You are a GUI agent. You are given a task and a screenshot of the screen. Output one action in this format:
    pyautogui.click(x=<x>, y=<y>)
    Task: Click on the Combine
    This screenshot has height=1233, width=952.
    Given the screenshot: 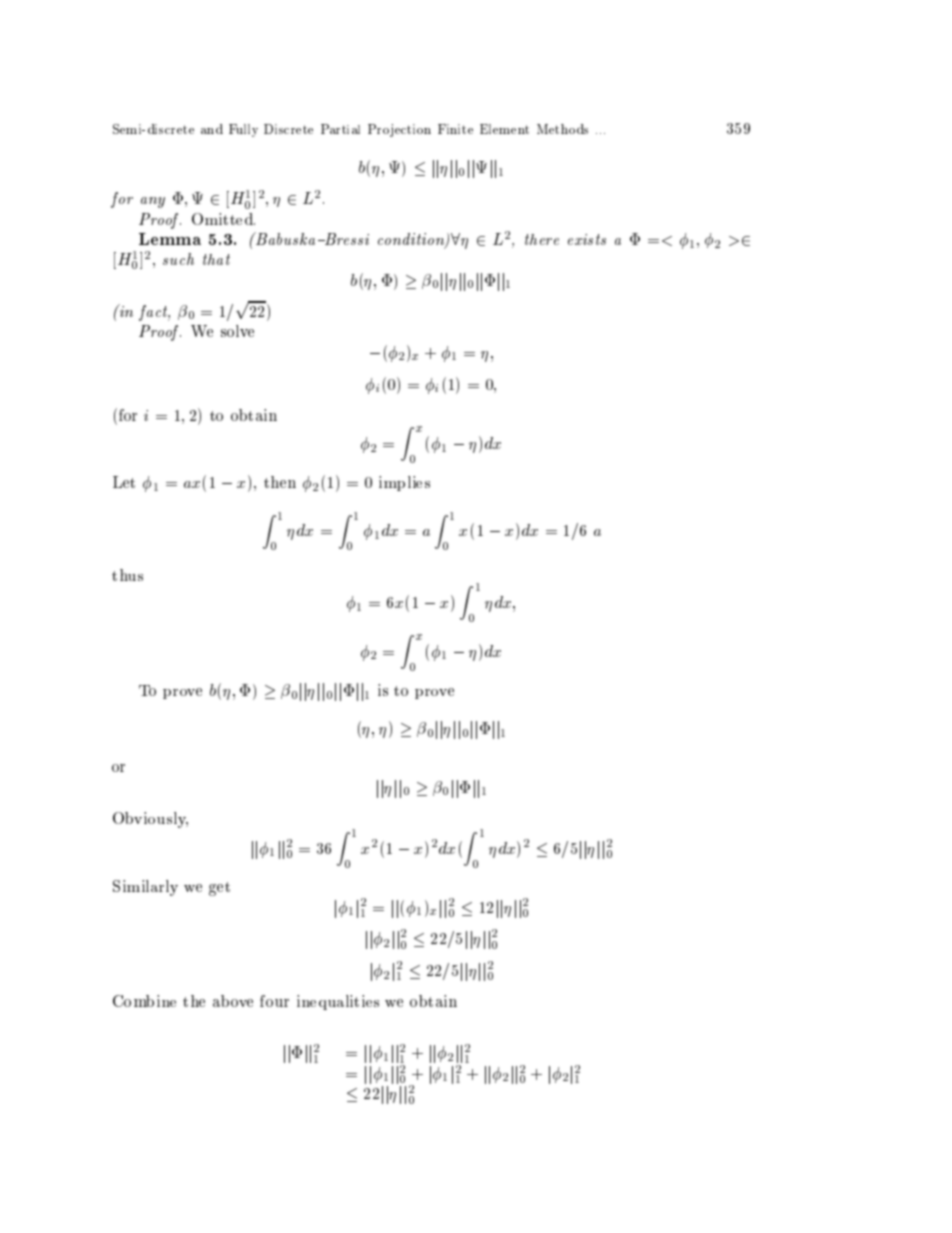 What is the action you would take?
    pyautogui.click(x=144, y=1001)
